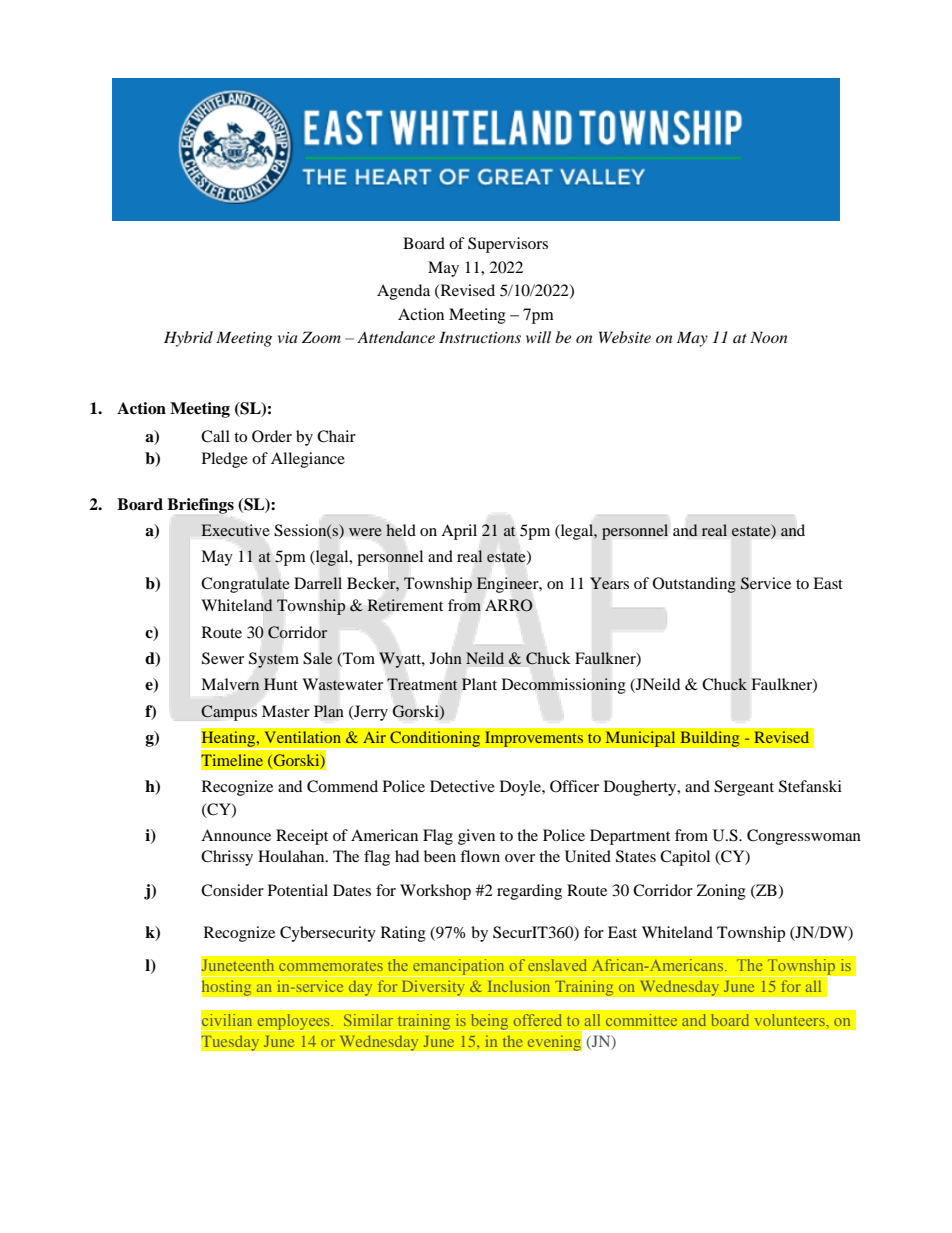 The height and width of the document is (1233, 952). What do you see at coordinates (303, 737) in the document?
I see `Ventilation` at bounding box center [303, 737].
